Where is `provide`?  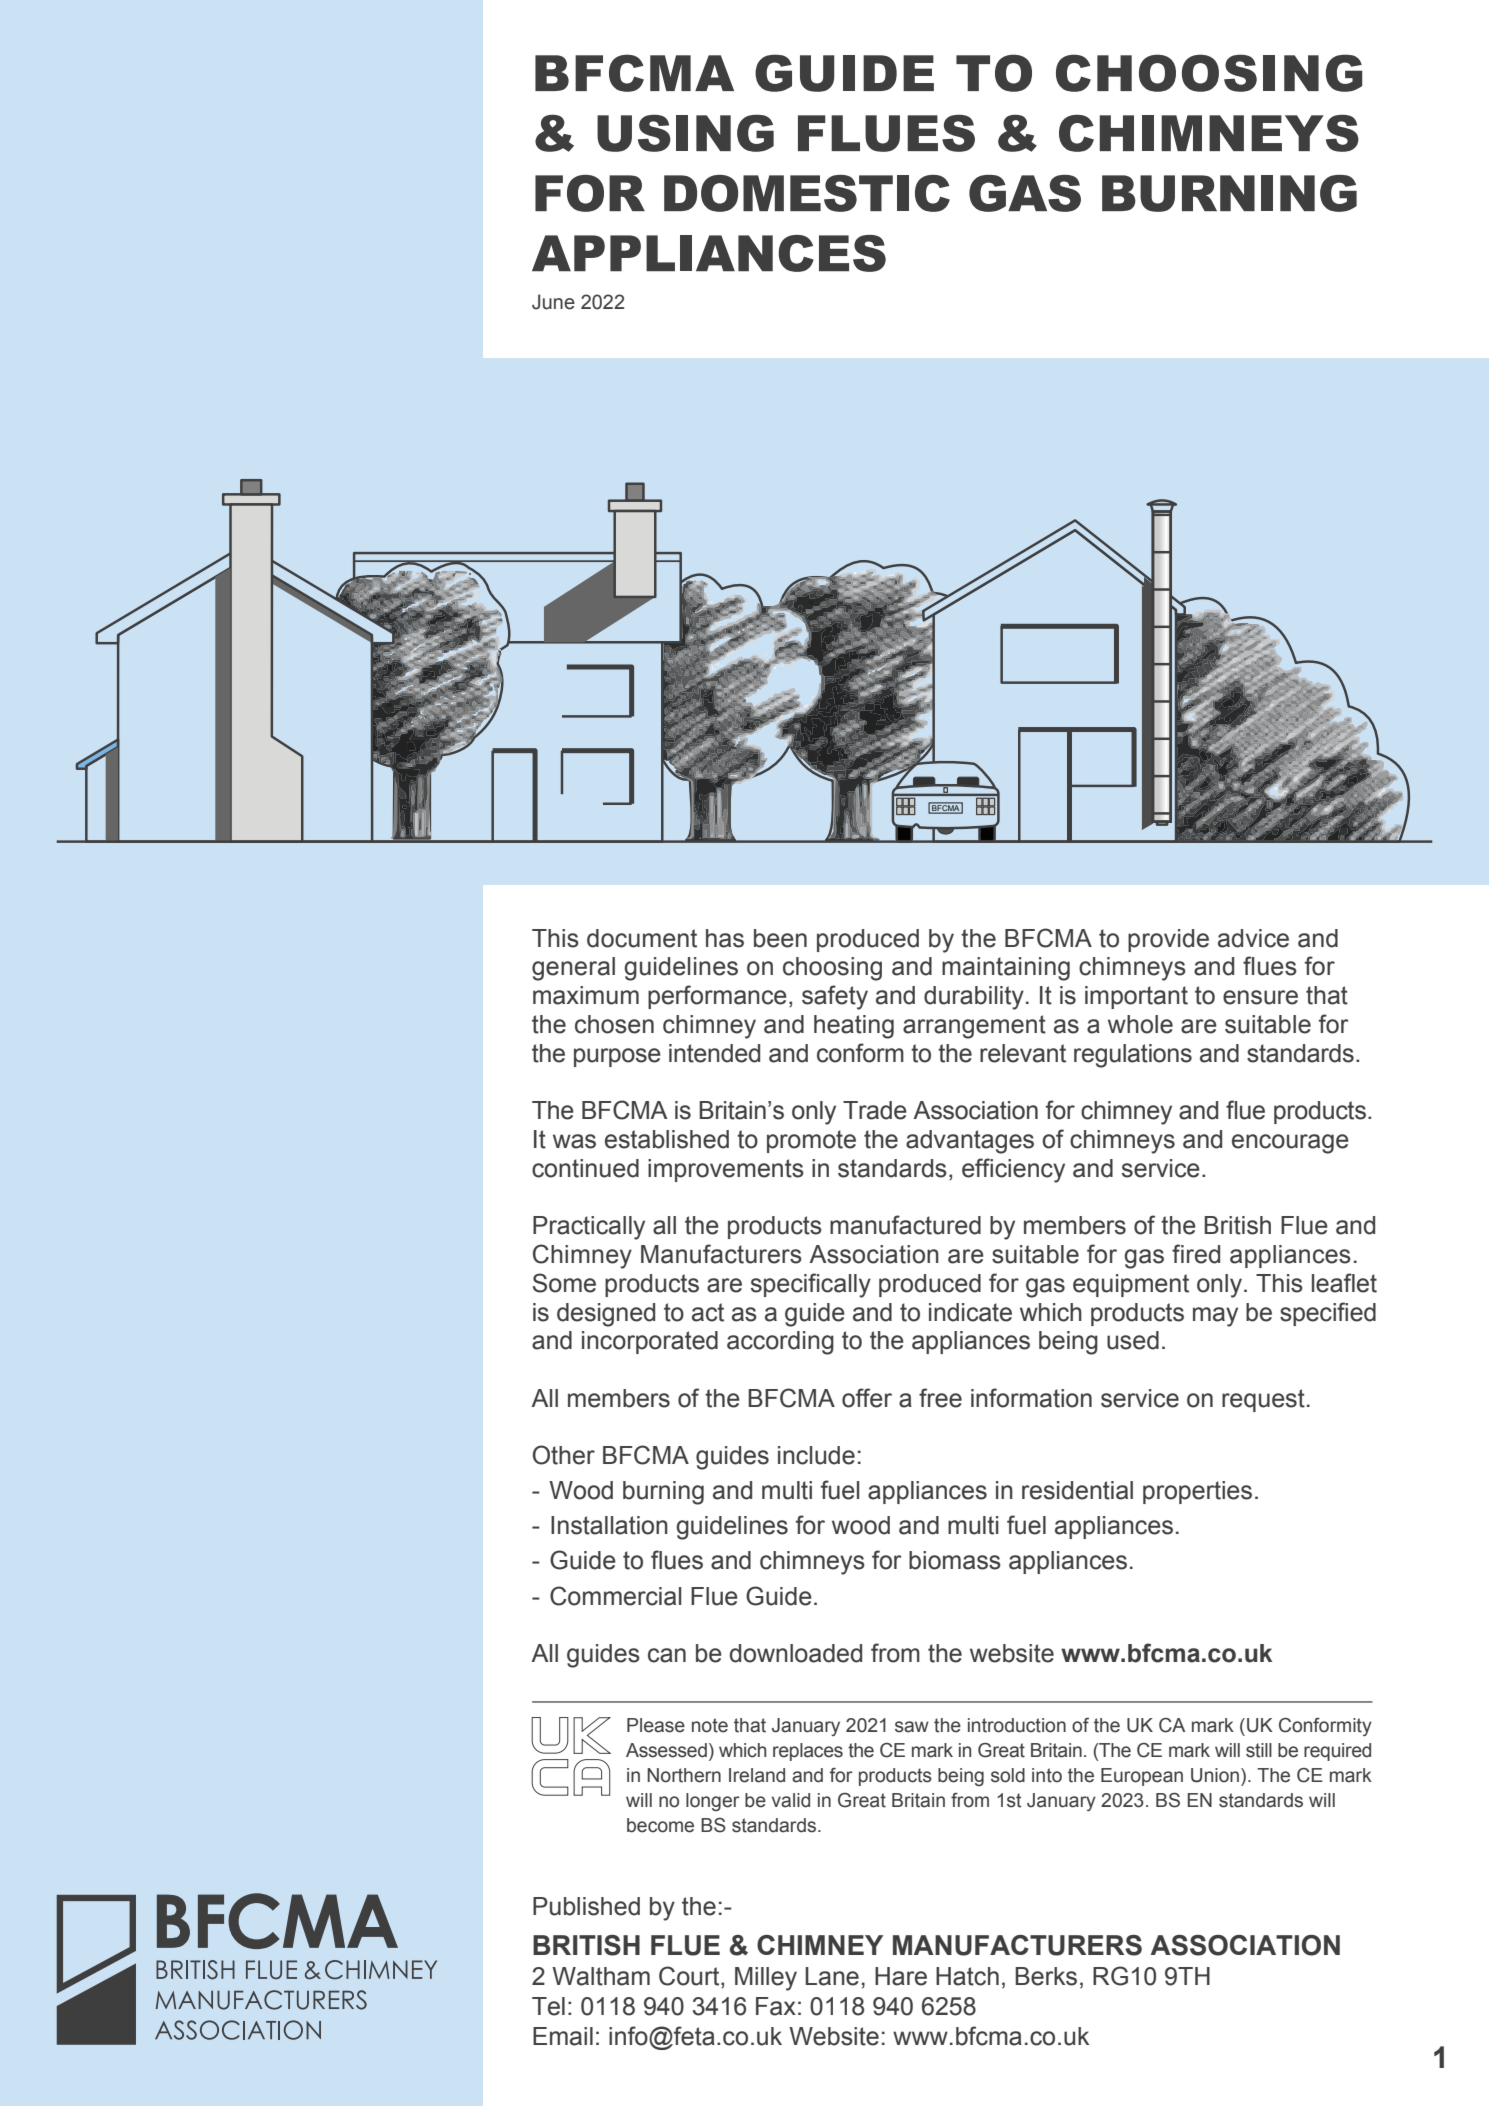 provide is located at coordinates (1168, 940).
